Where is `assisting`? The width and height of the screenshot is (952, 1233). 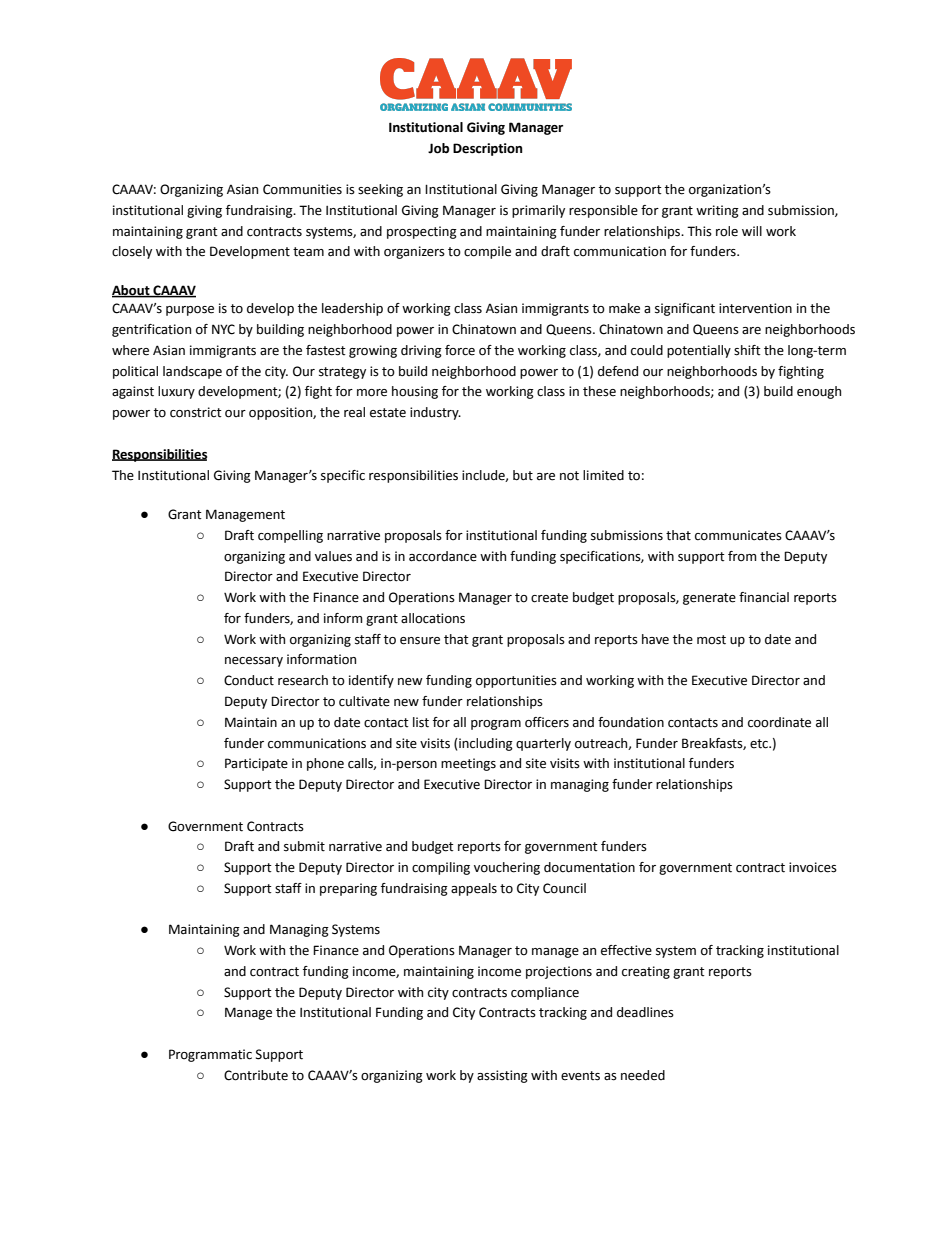 assisting is located at coordinates (502, 1076).
